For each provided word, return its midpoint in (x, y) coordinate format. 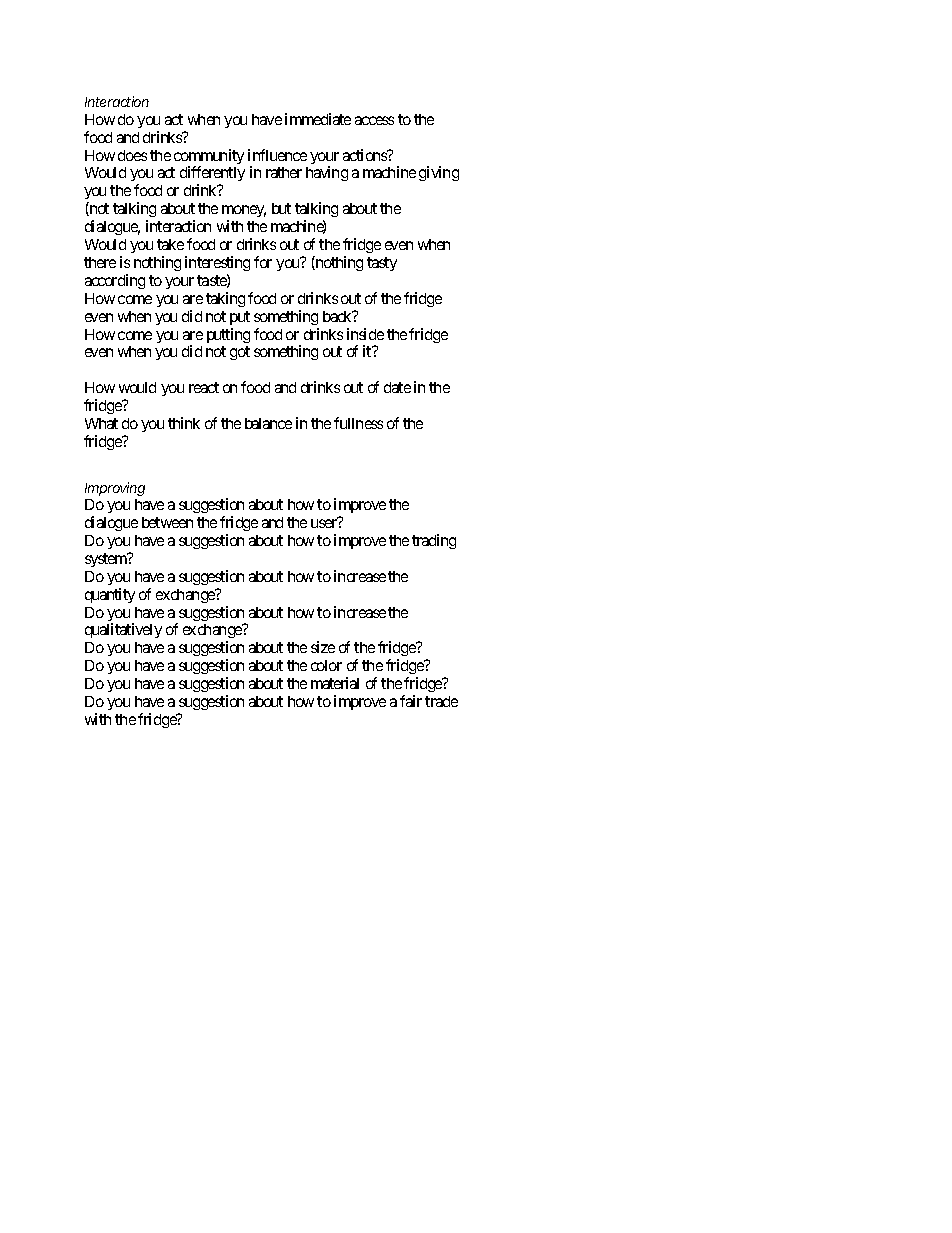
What (101, 423)
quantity (110, 595)
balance (268, 423)
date (397, 387)
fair (411, 701)
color (326, 665)
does (132, 155)
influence (277, 155)
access (374, 120)
